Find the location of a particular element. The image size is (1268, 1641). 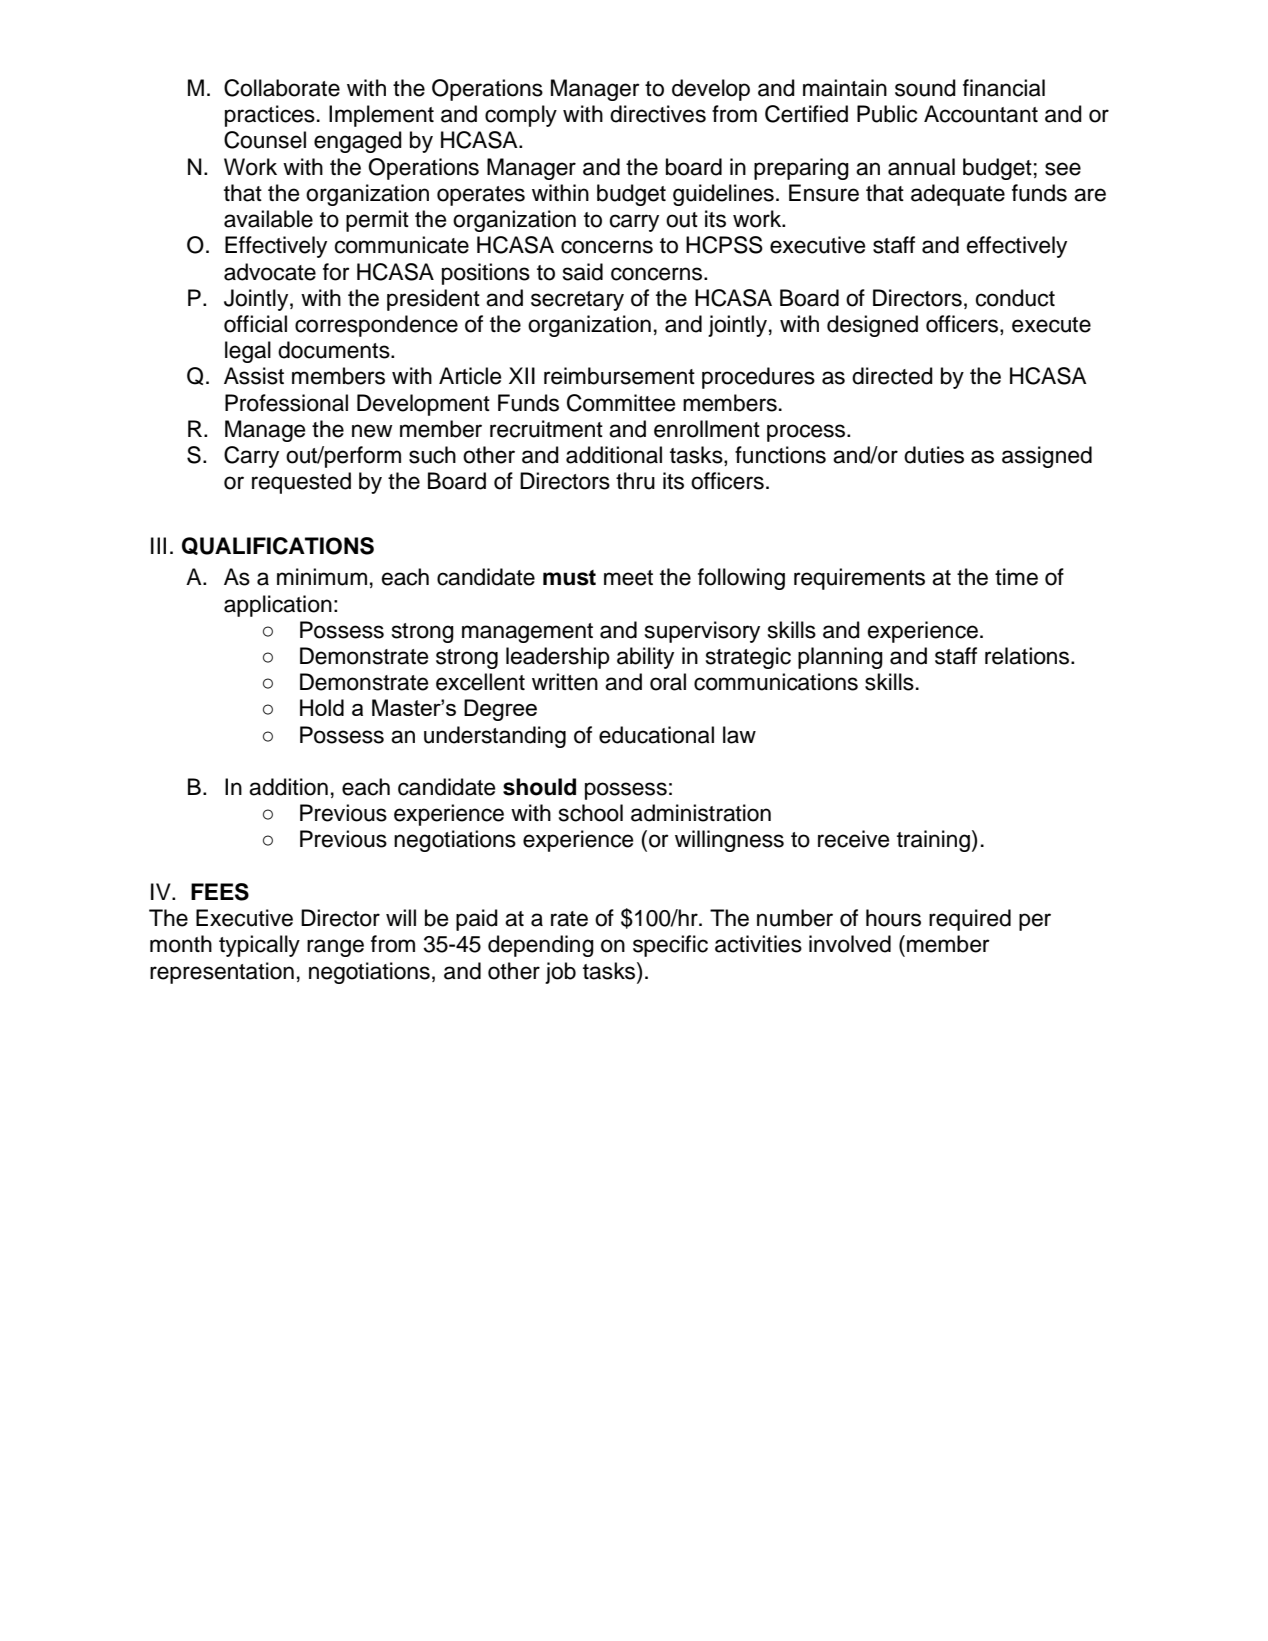

practices is located at coordinates (270, 116).
